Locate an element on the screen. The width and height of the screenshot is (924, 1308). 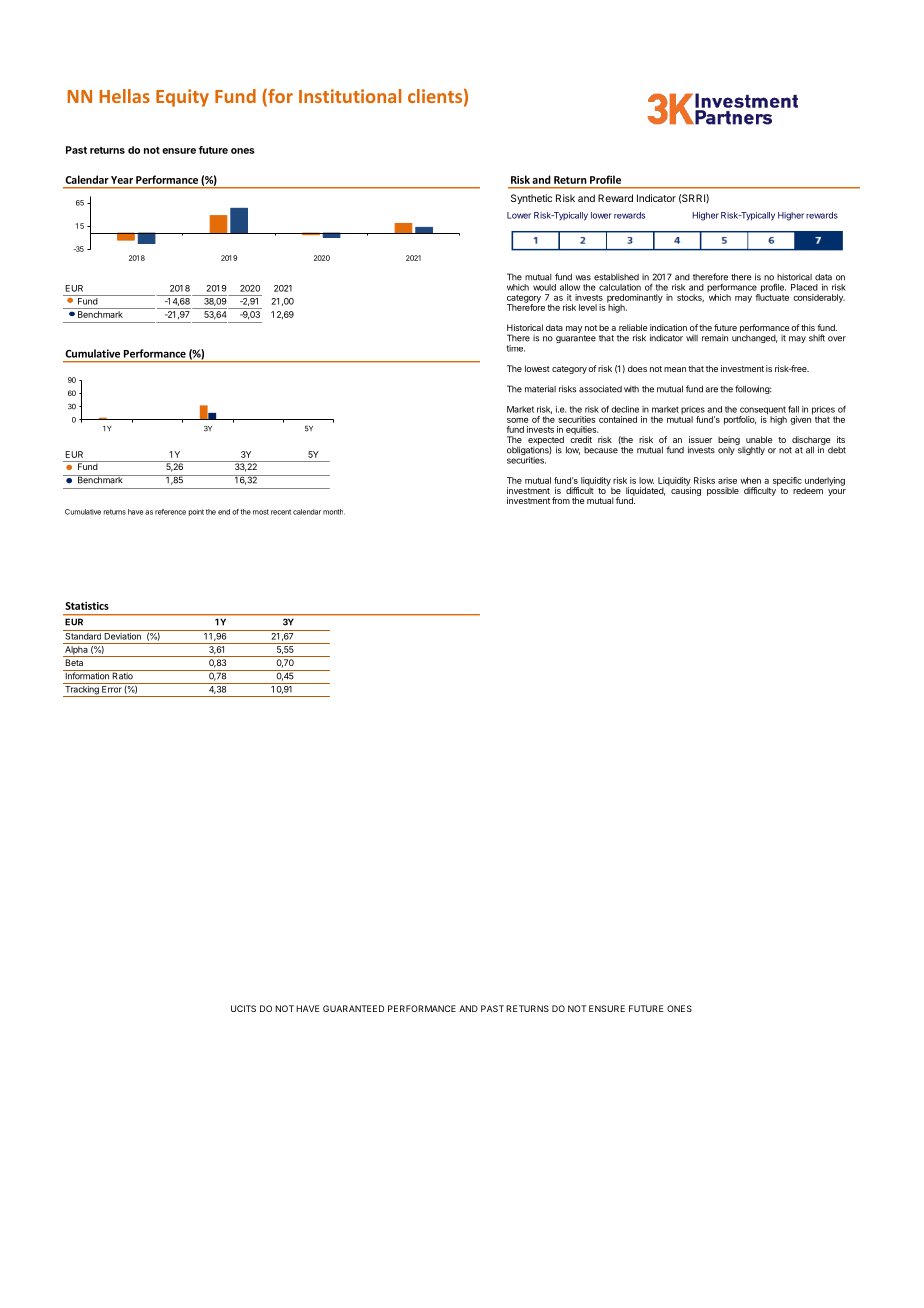
Synthetic is located at coordinates (531, 199).
